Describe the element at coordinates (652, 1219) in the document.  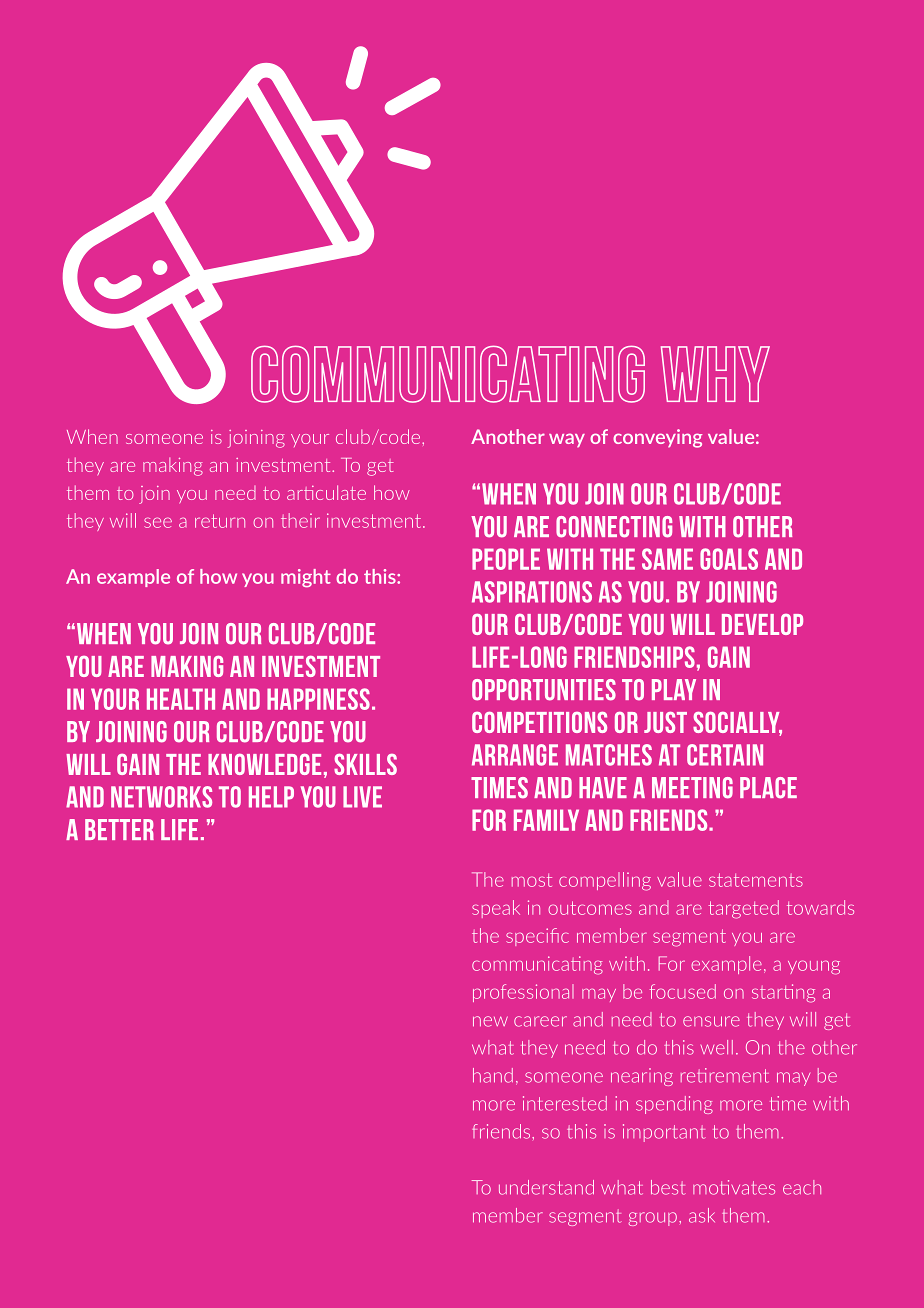
I see `group` at that location.
